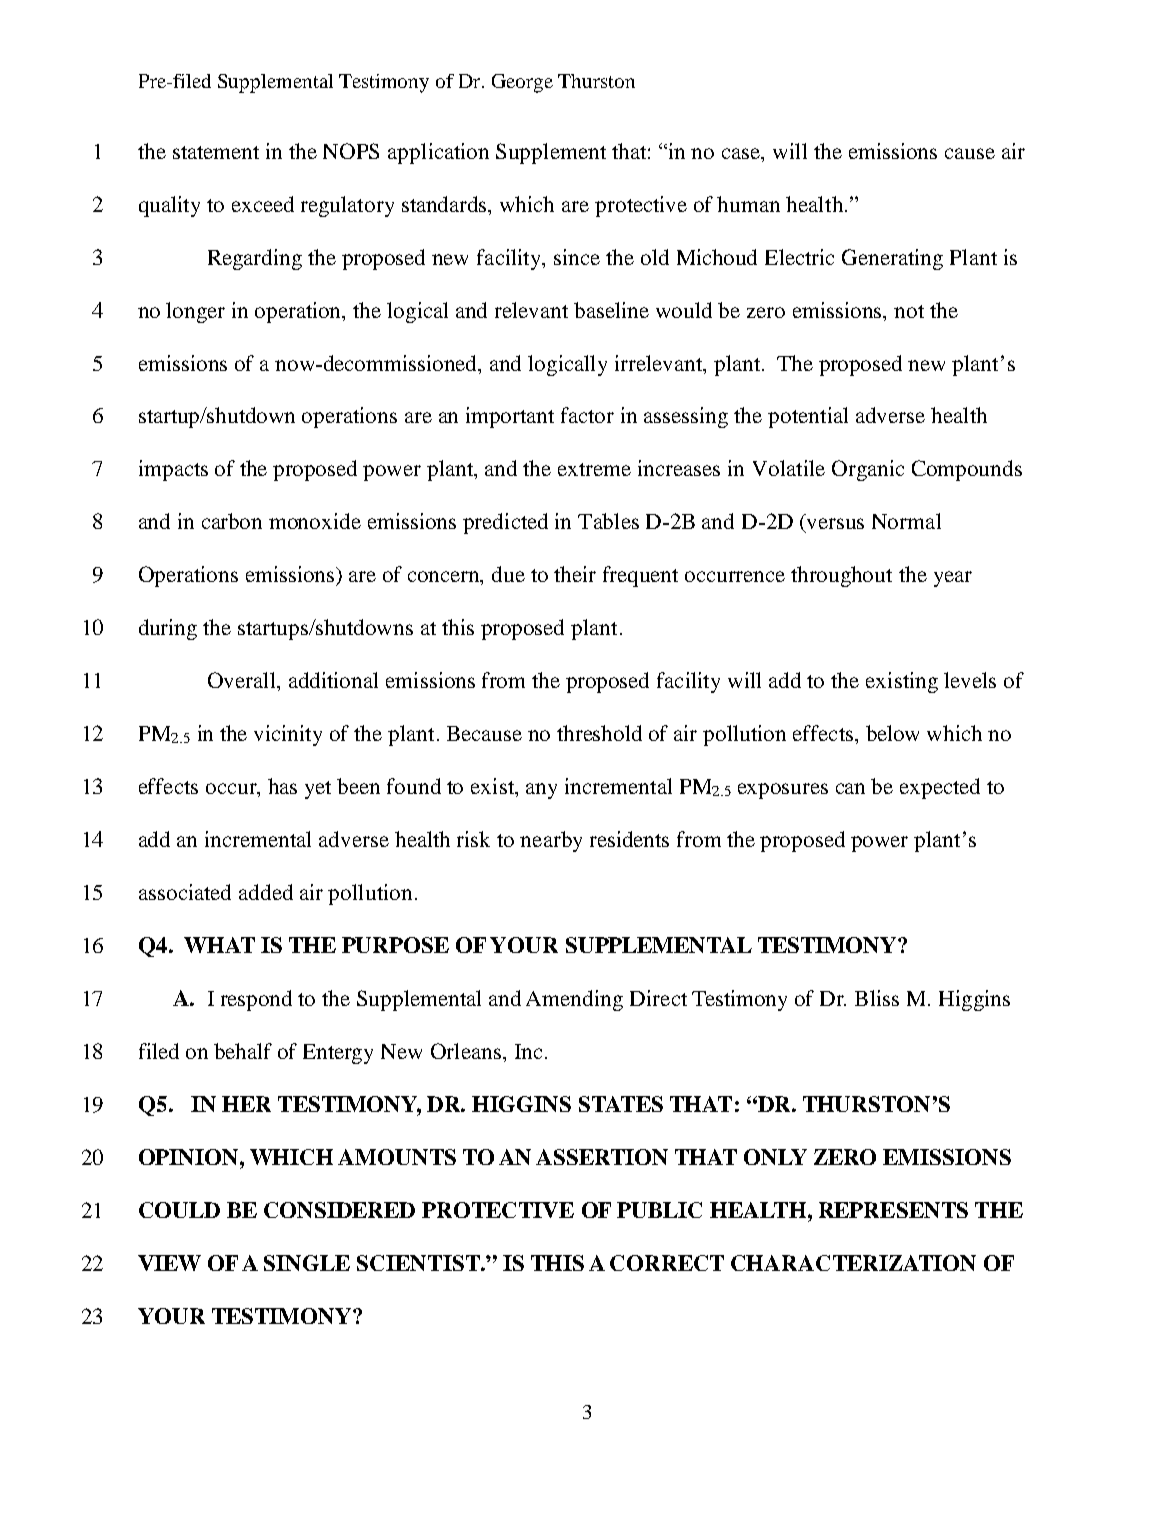 The height and width of the screenshot is (1519, 1174). Describe the element at coordinates (599, 733) in the screenshot. I see `threshold` at that location.
